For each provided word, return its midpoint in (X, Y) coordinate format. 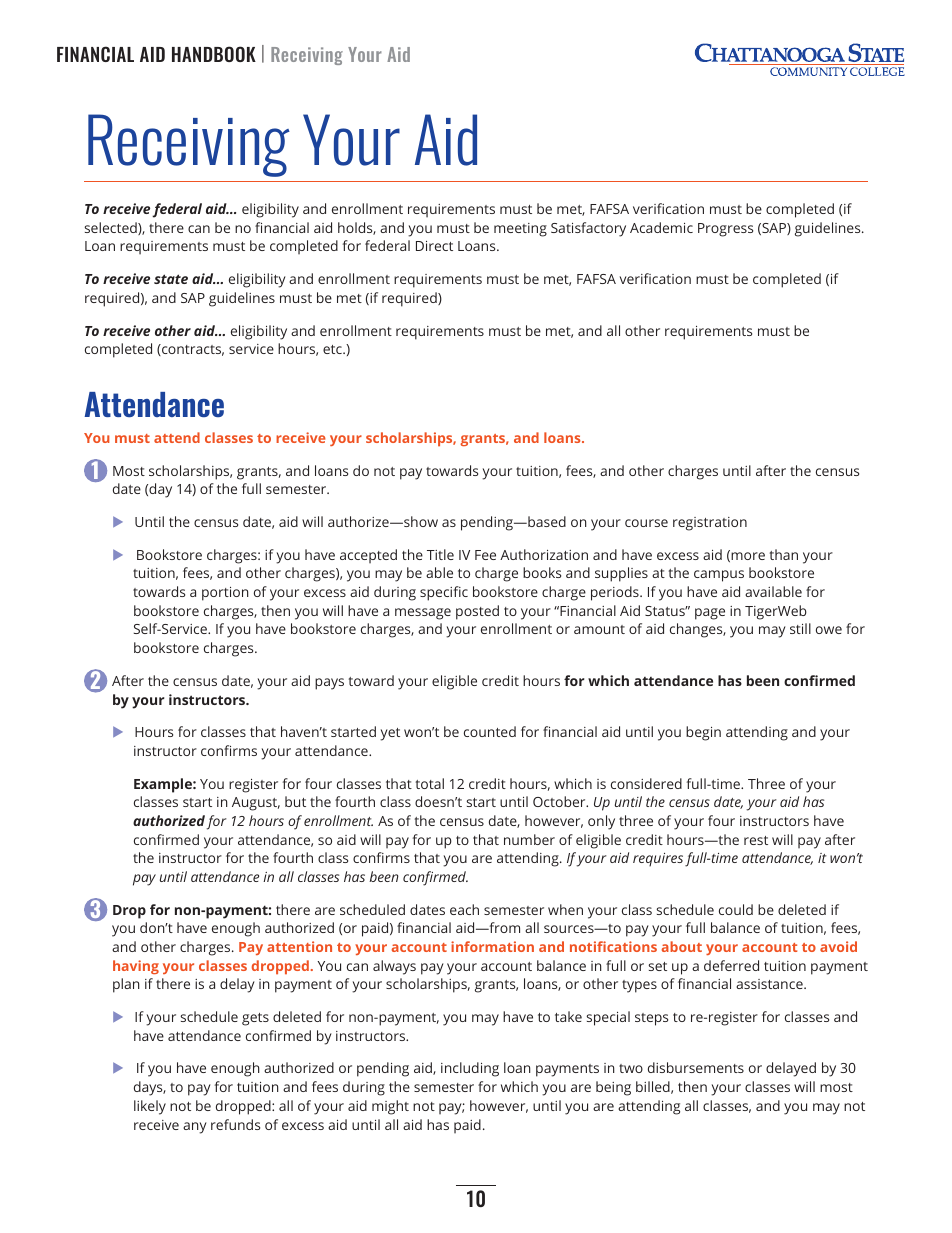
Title (440, 554)
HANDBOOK (214, 54)
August (256, 804)
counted (490, 731)
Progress (725, 230)
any (195, 1128)
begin (703, 733)
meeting (520, 230)
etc (333, 349)
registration (710, 524)
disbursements (696, 1067)
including (470, 1069)
